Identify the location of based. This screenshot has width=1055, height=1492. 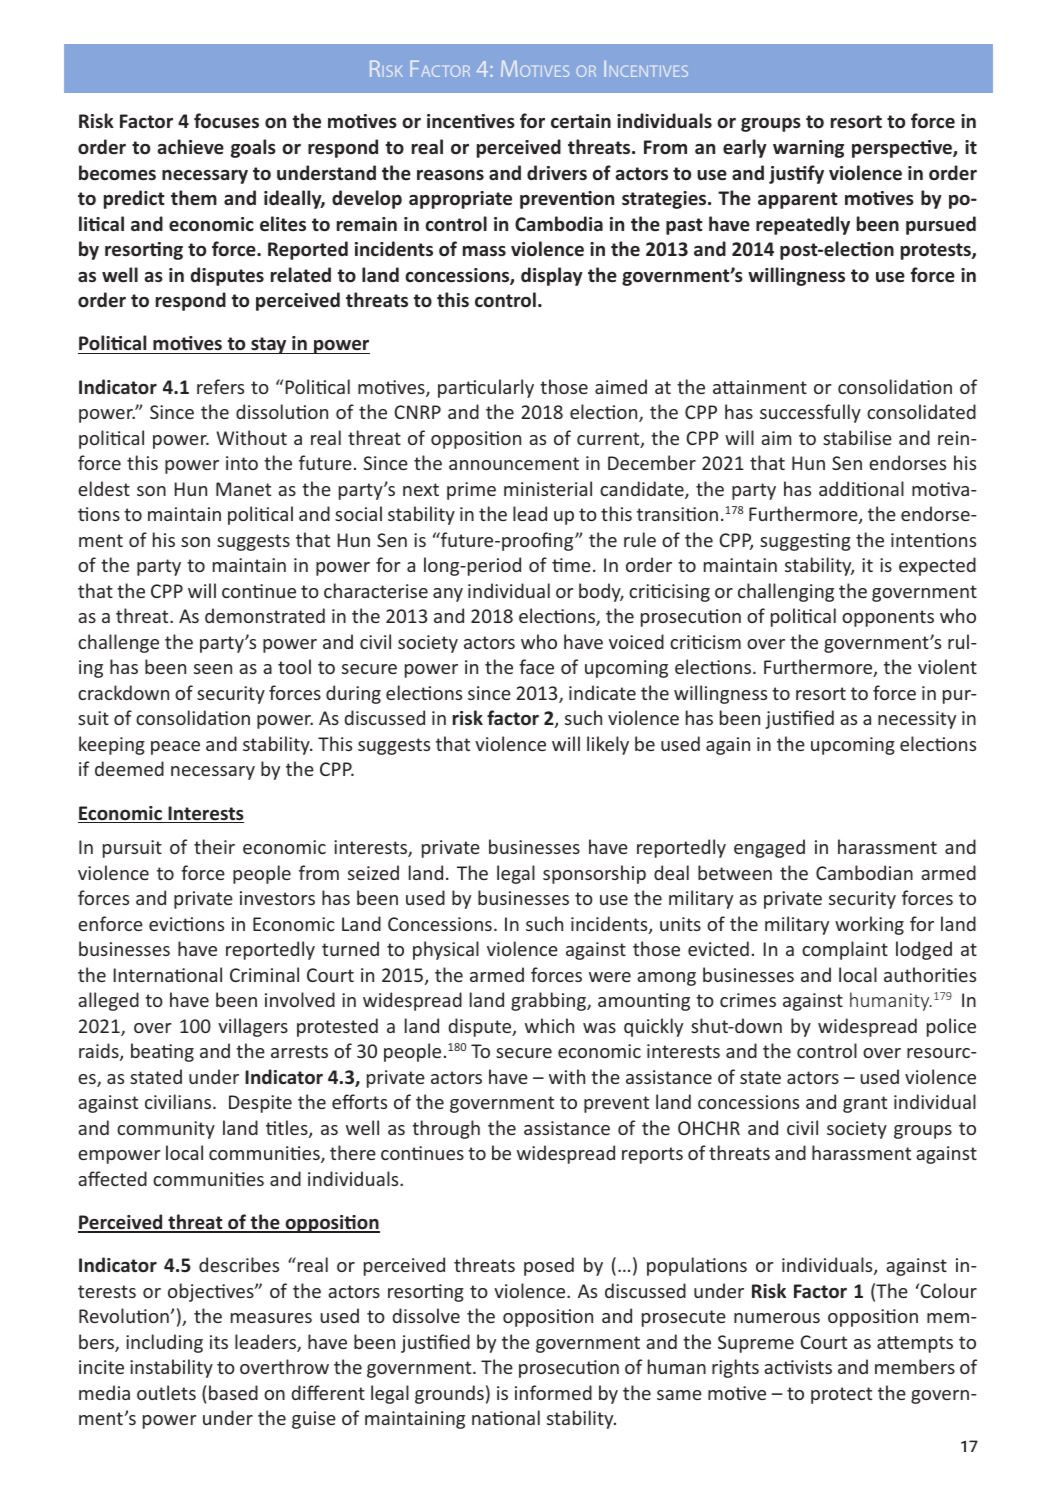
(233, 1392).
